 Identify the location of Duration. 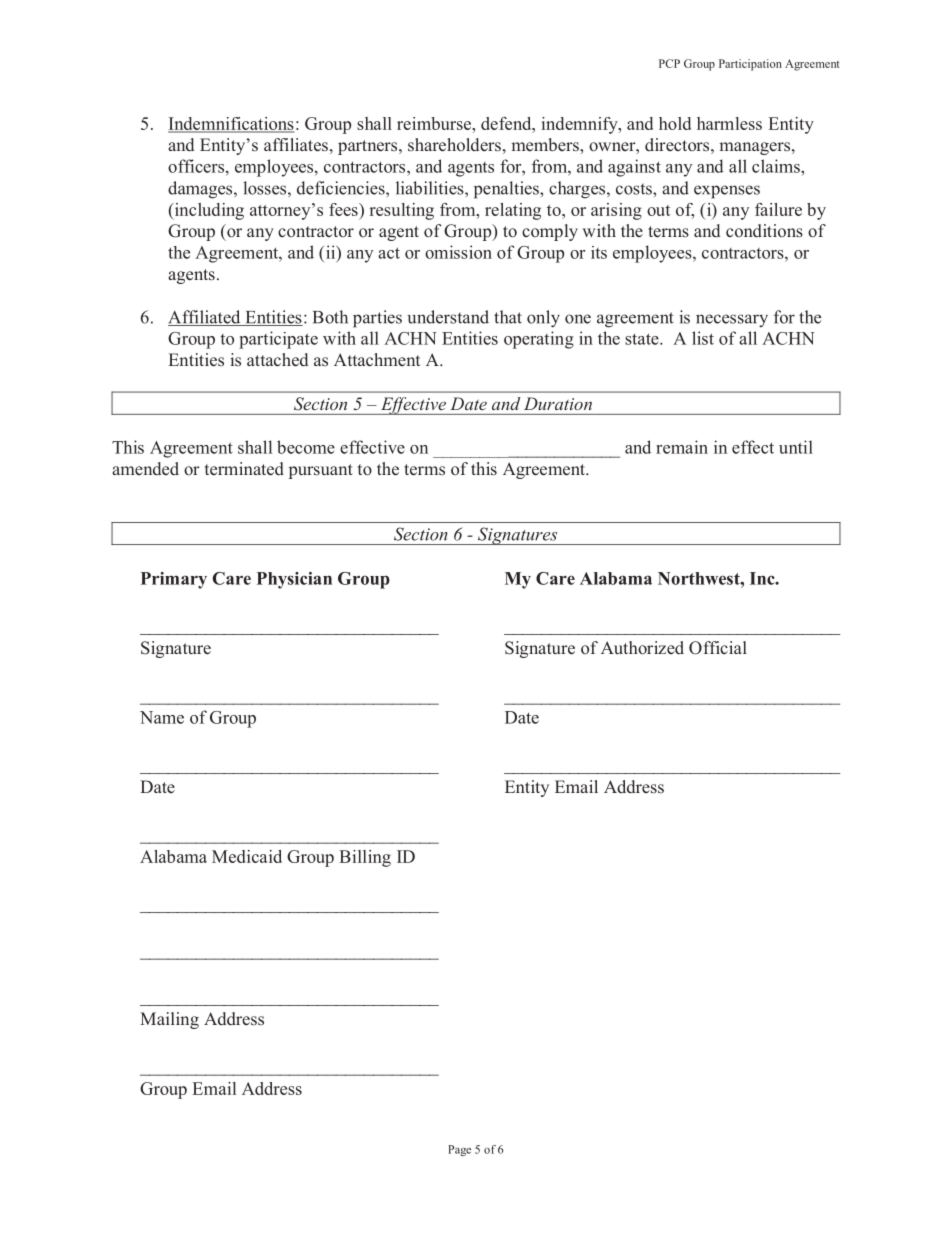
(558, 403).
